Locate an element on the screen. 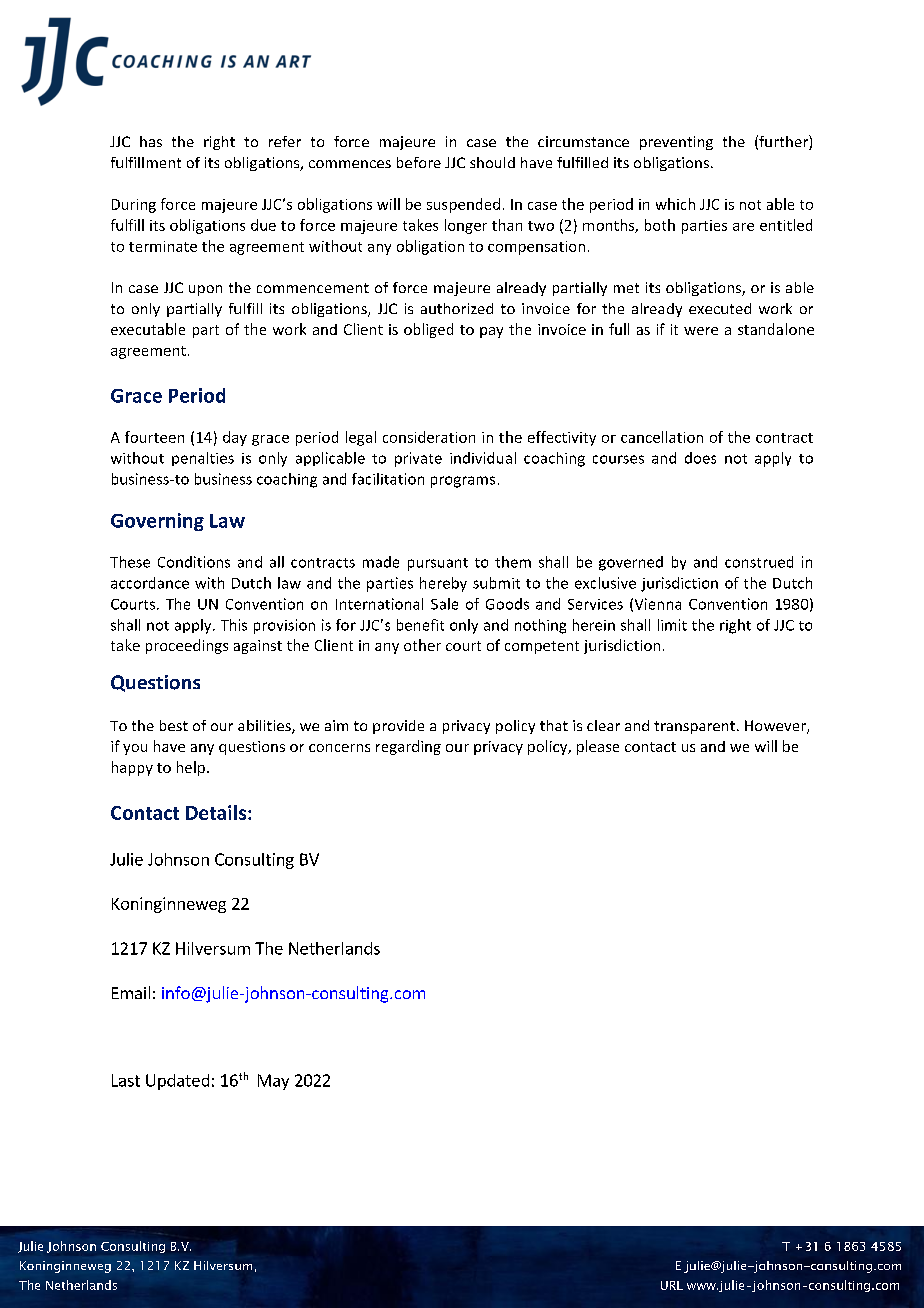 This screenshot has width=924, height=1308. URL is located at coordinates (672, 1285).
